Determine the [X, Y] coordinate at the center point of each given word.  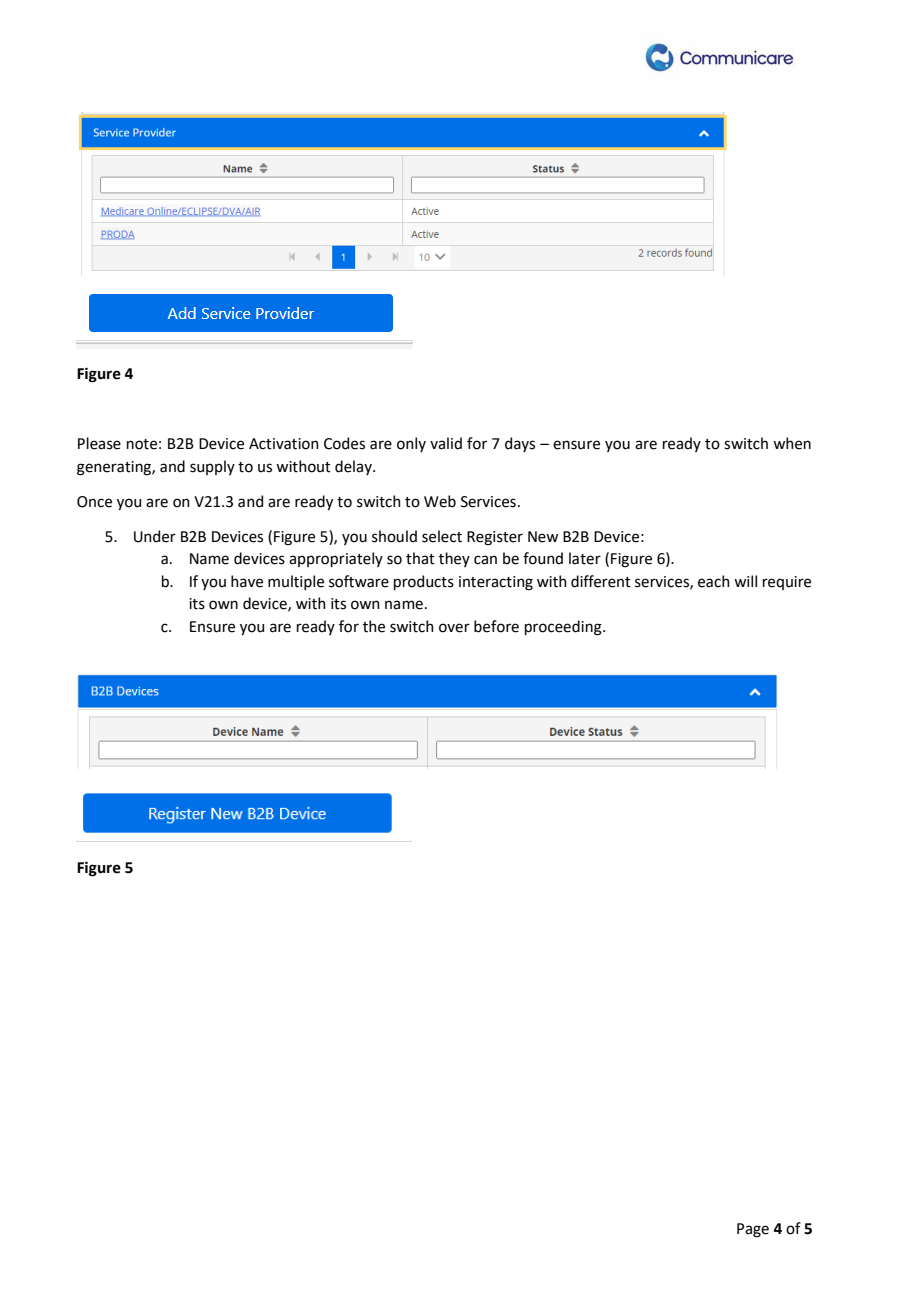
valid [446, 443]
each [714, 581]
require [787, 583]
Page [753, 1230]
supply [212, 467]
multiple [296, 582]
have [247, 581]
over [454, 628]
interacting [496, 583]
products [424, 582]
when [792, 443]
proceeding [564, 628]
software [359, 581]
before [496, 626]
